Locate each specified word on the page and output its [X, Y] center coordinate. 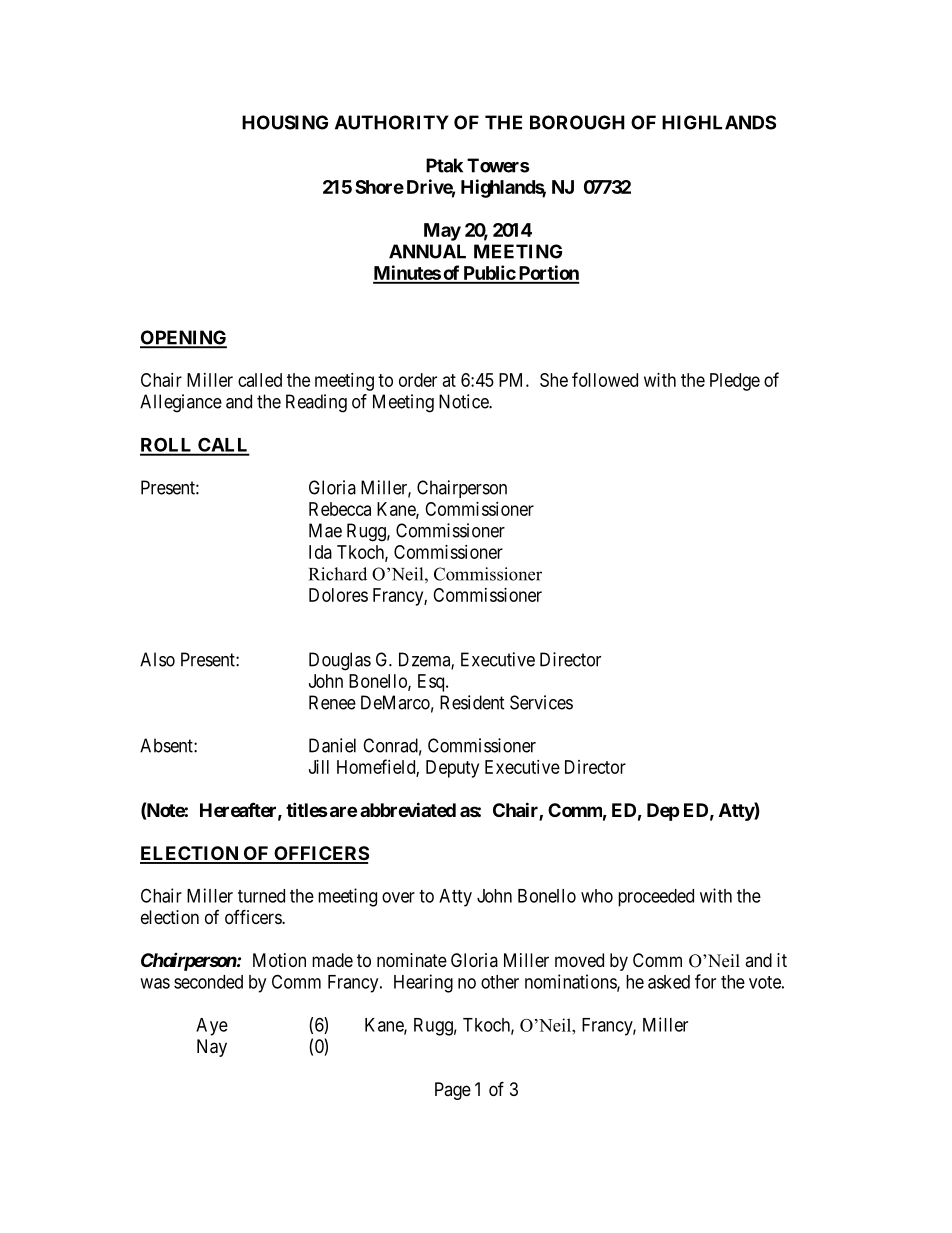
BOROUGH [577, 122]
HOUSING [285, 122]
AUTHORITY [392, 122]
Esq [432, 683]
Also [157, 659]
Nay [212, 1048]
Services [541, 702]
